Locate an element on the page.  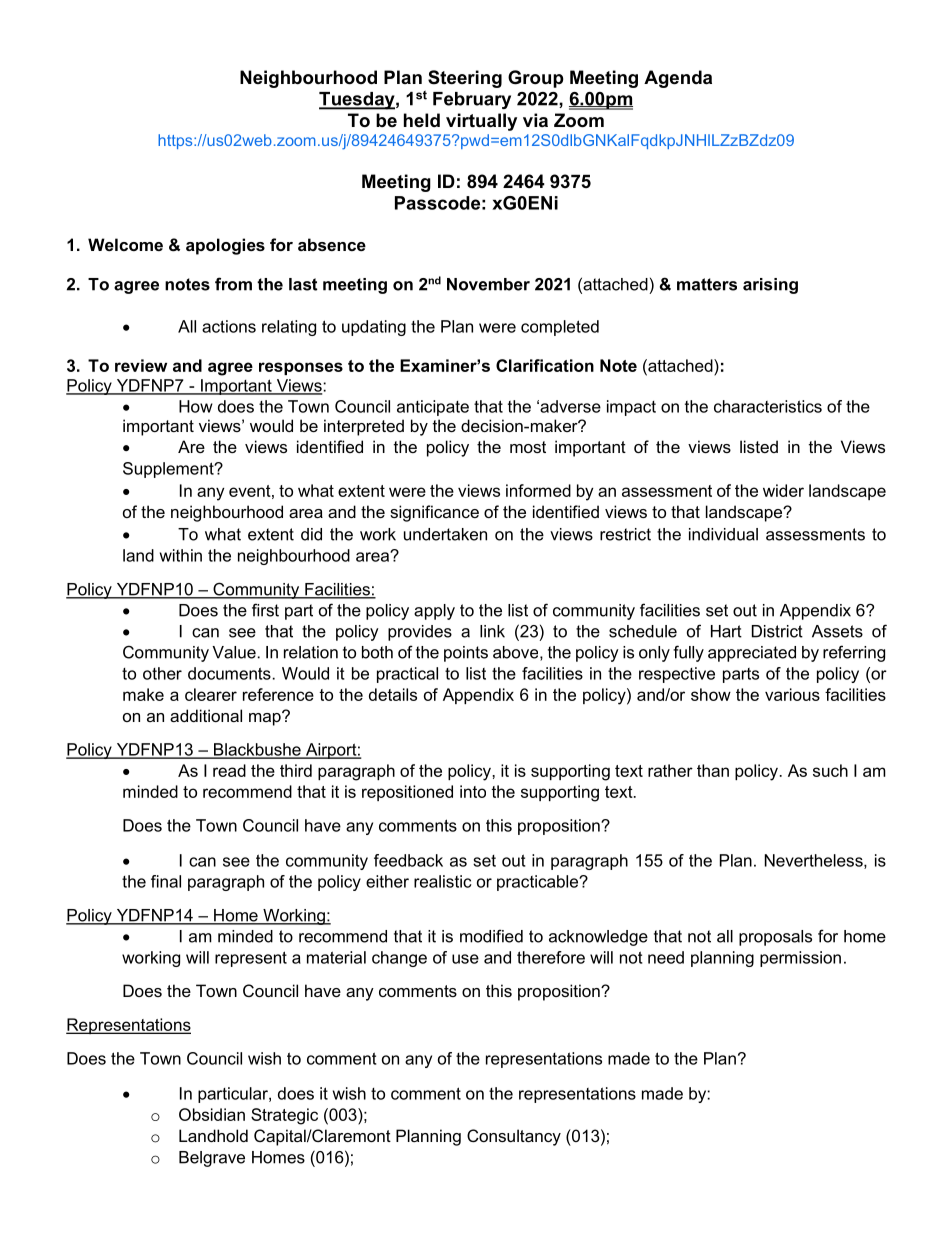
Obsidian is located at coordinates (212, 1114).
